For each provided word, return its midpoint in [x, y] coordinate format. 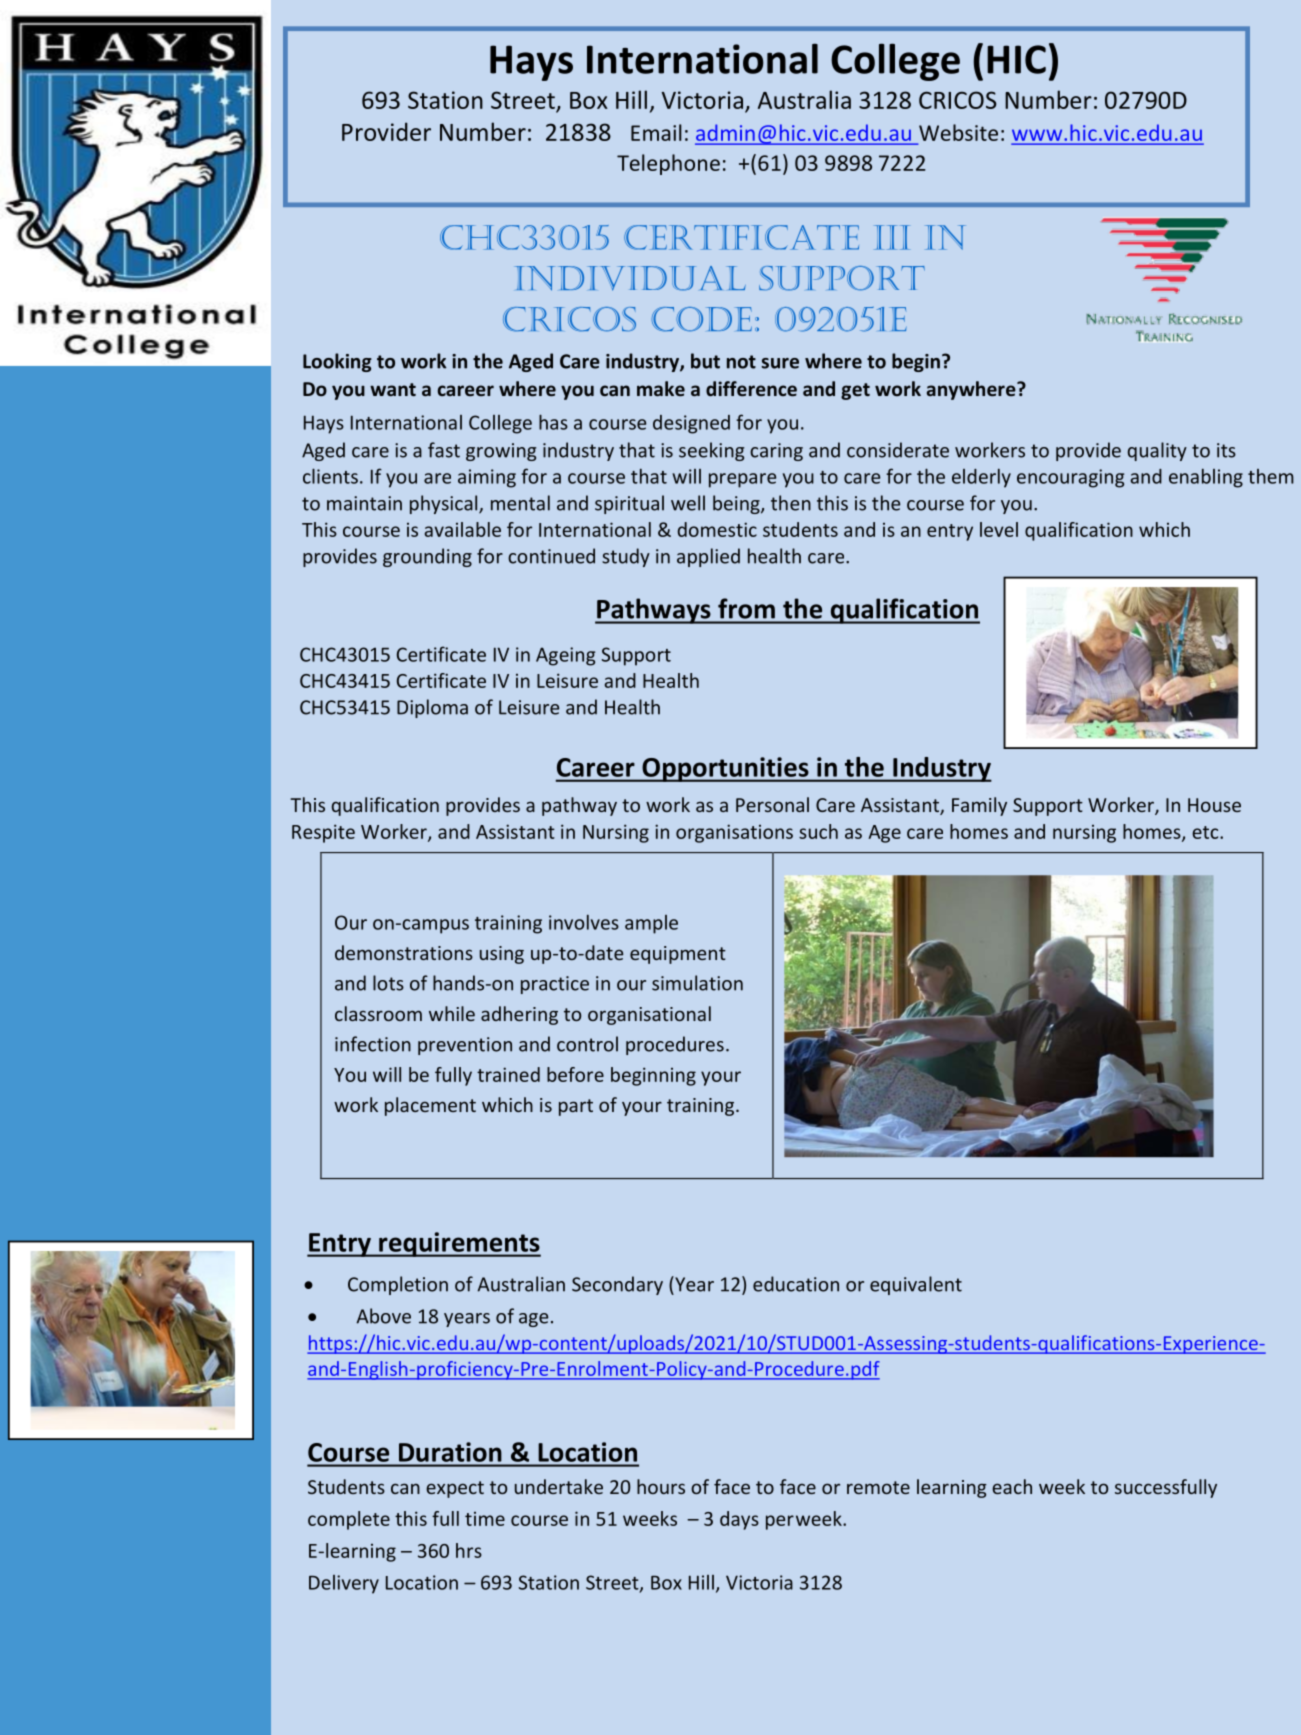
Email [656, 132]
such [818, 831]
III [892, 237]
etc [1206, 832]
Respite [323, 833]
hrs [469, 1550]
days [739, 1520]
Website [958, 132]
